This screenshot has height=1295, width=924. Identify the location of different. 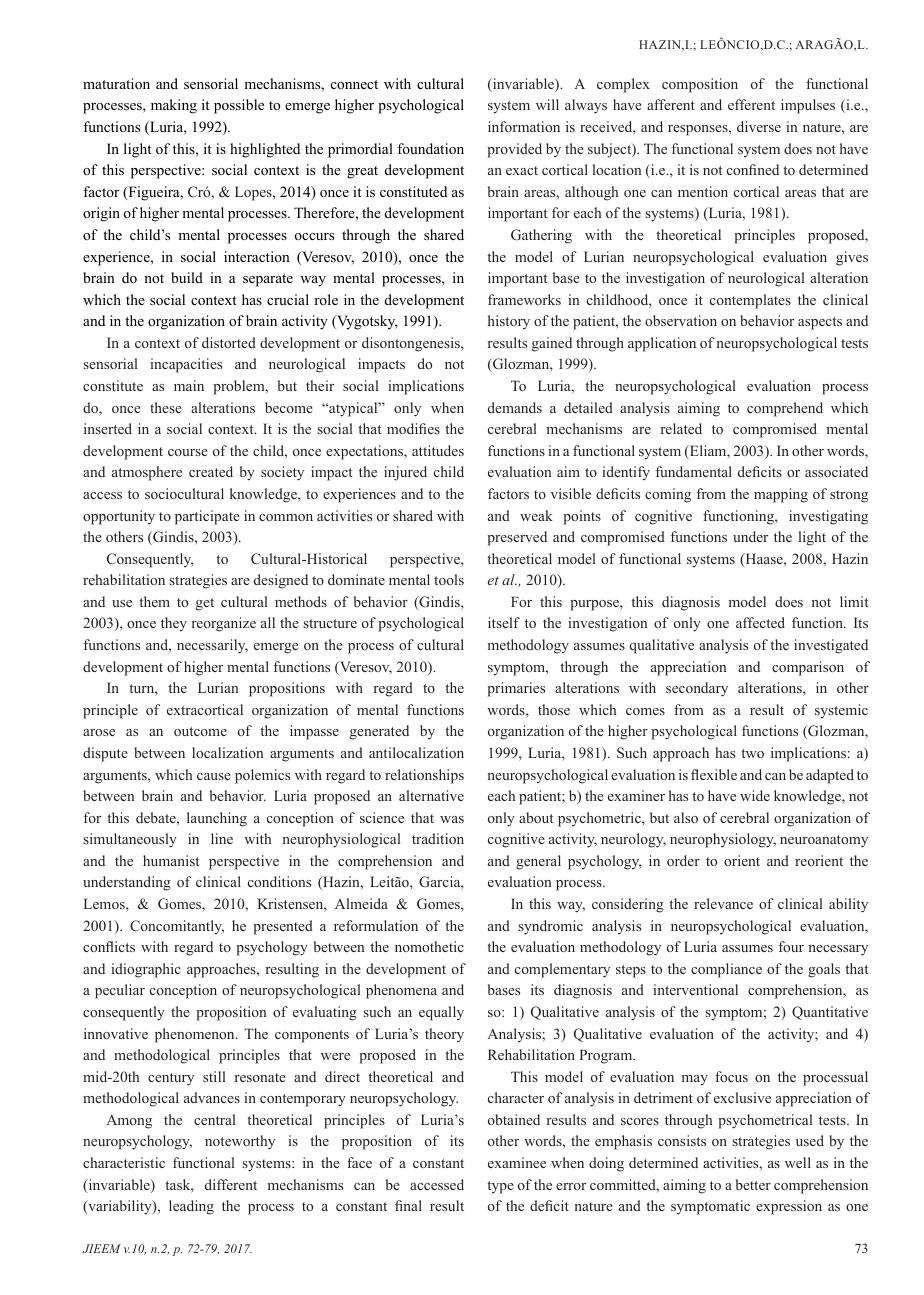
(231, 1184).
